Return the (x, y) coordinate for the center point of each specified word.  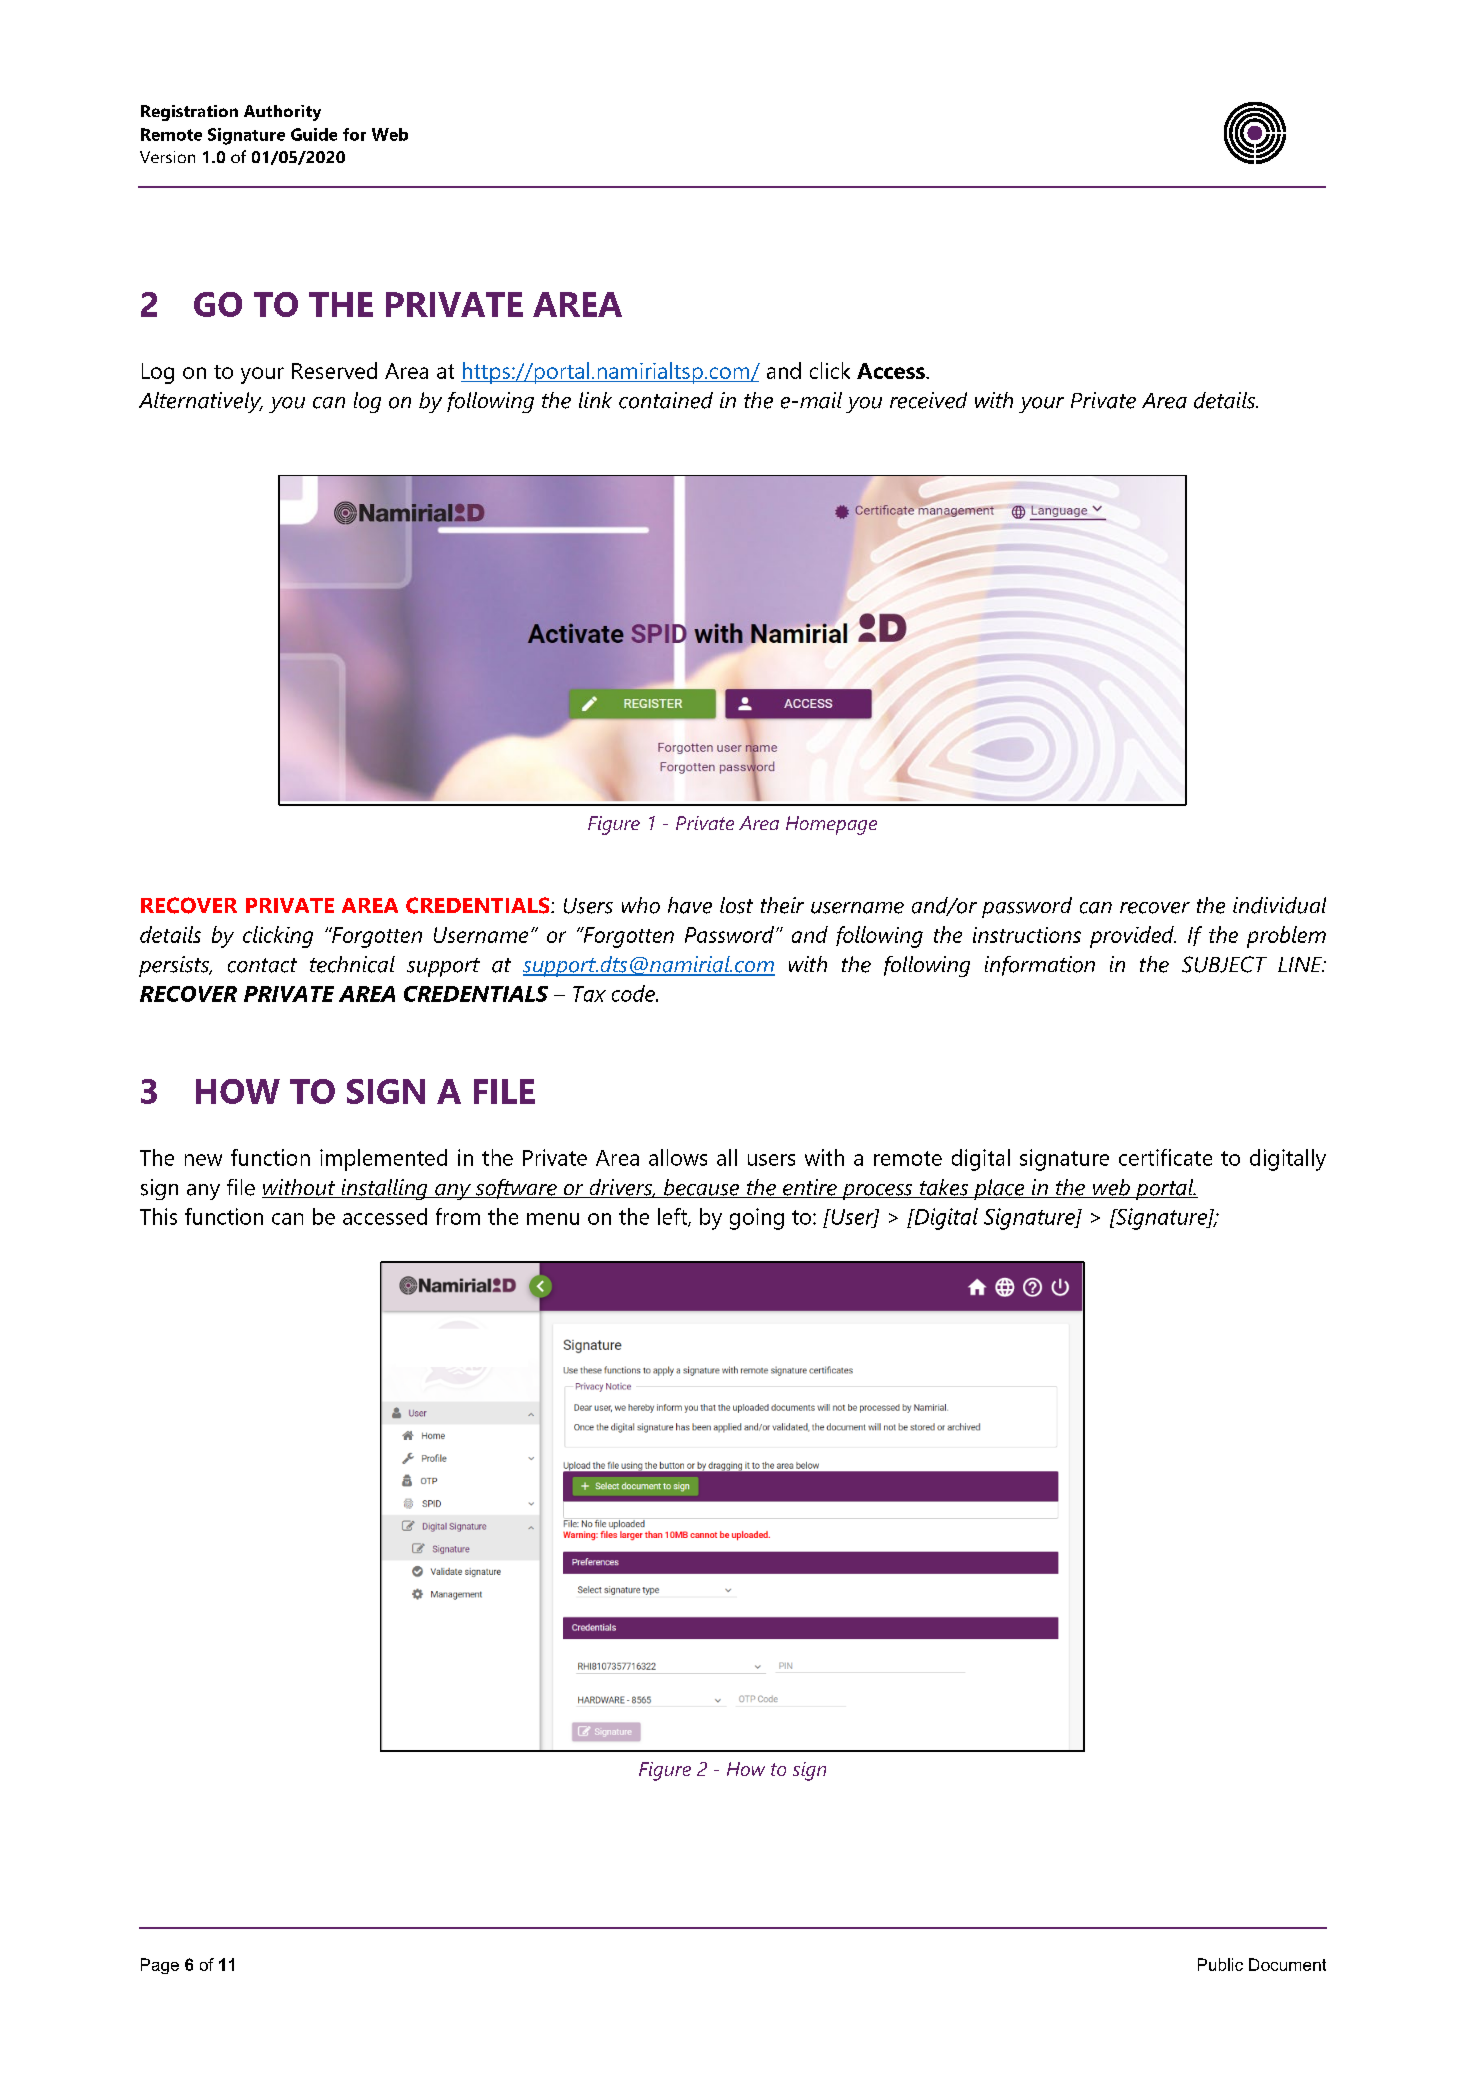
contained (666, 400)
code (634, 993)
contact (262, 965)
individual (1279, 905)
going (757, 1219)
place (999, 1189)
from (458, 1216)
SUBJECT (1224, 964)
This (158, 1216)
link (595, 400)
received (928, 400)
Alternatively (201, 402)
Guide (314, 134)
